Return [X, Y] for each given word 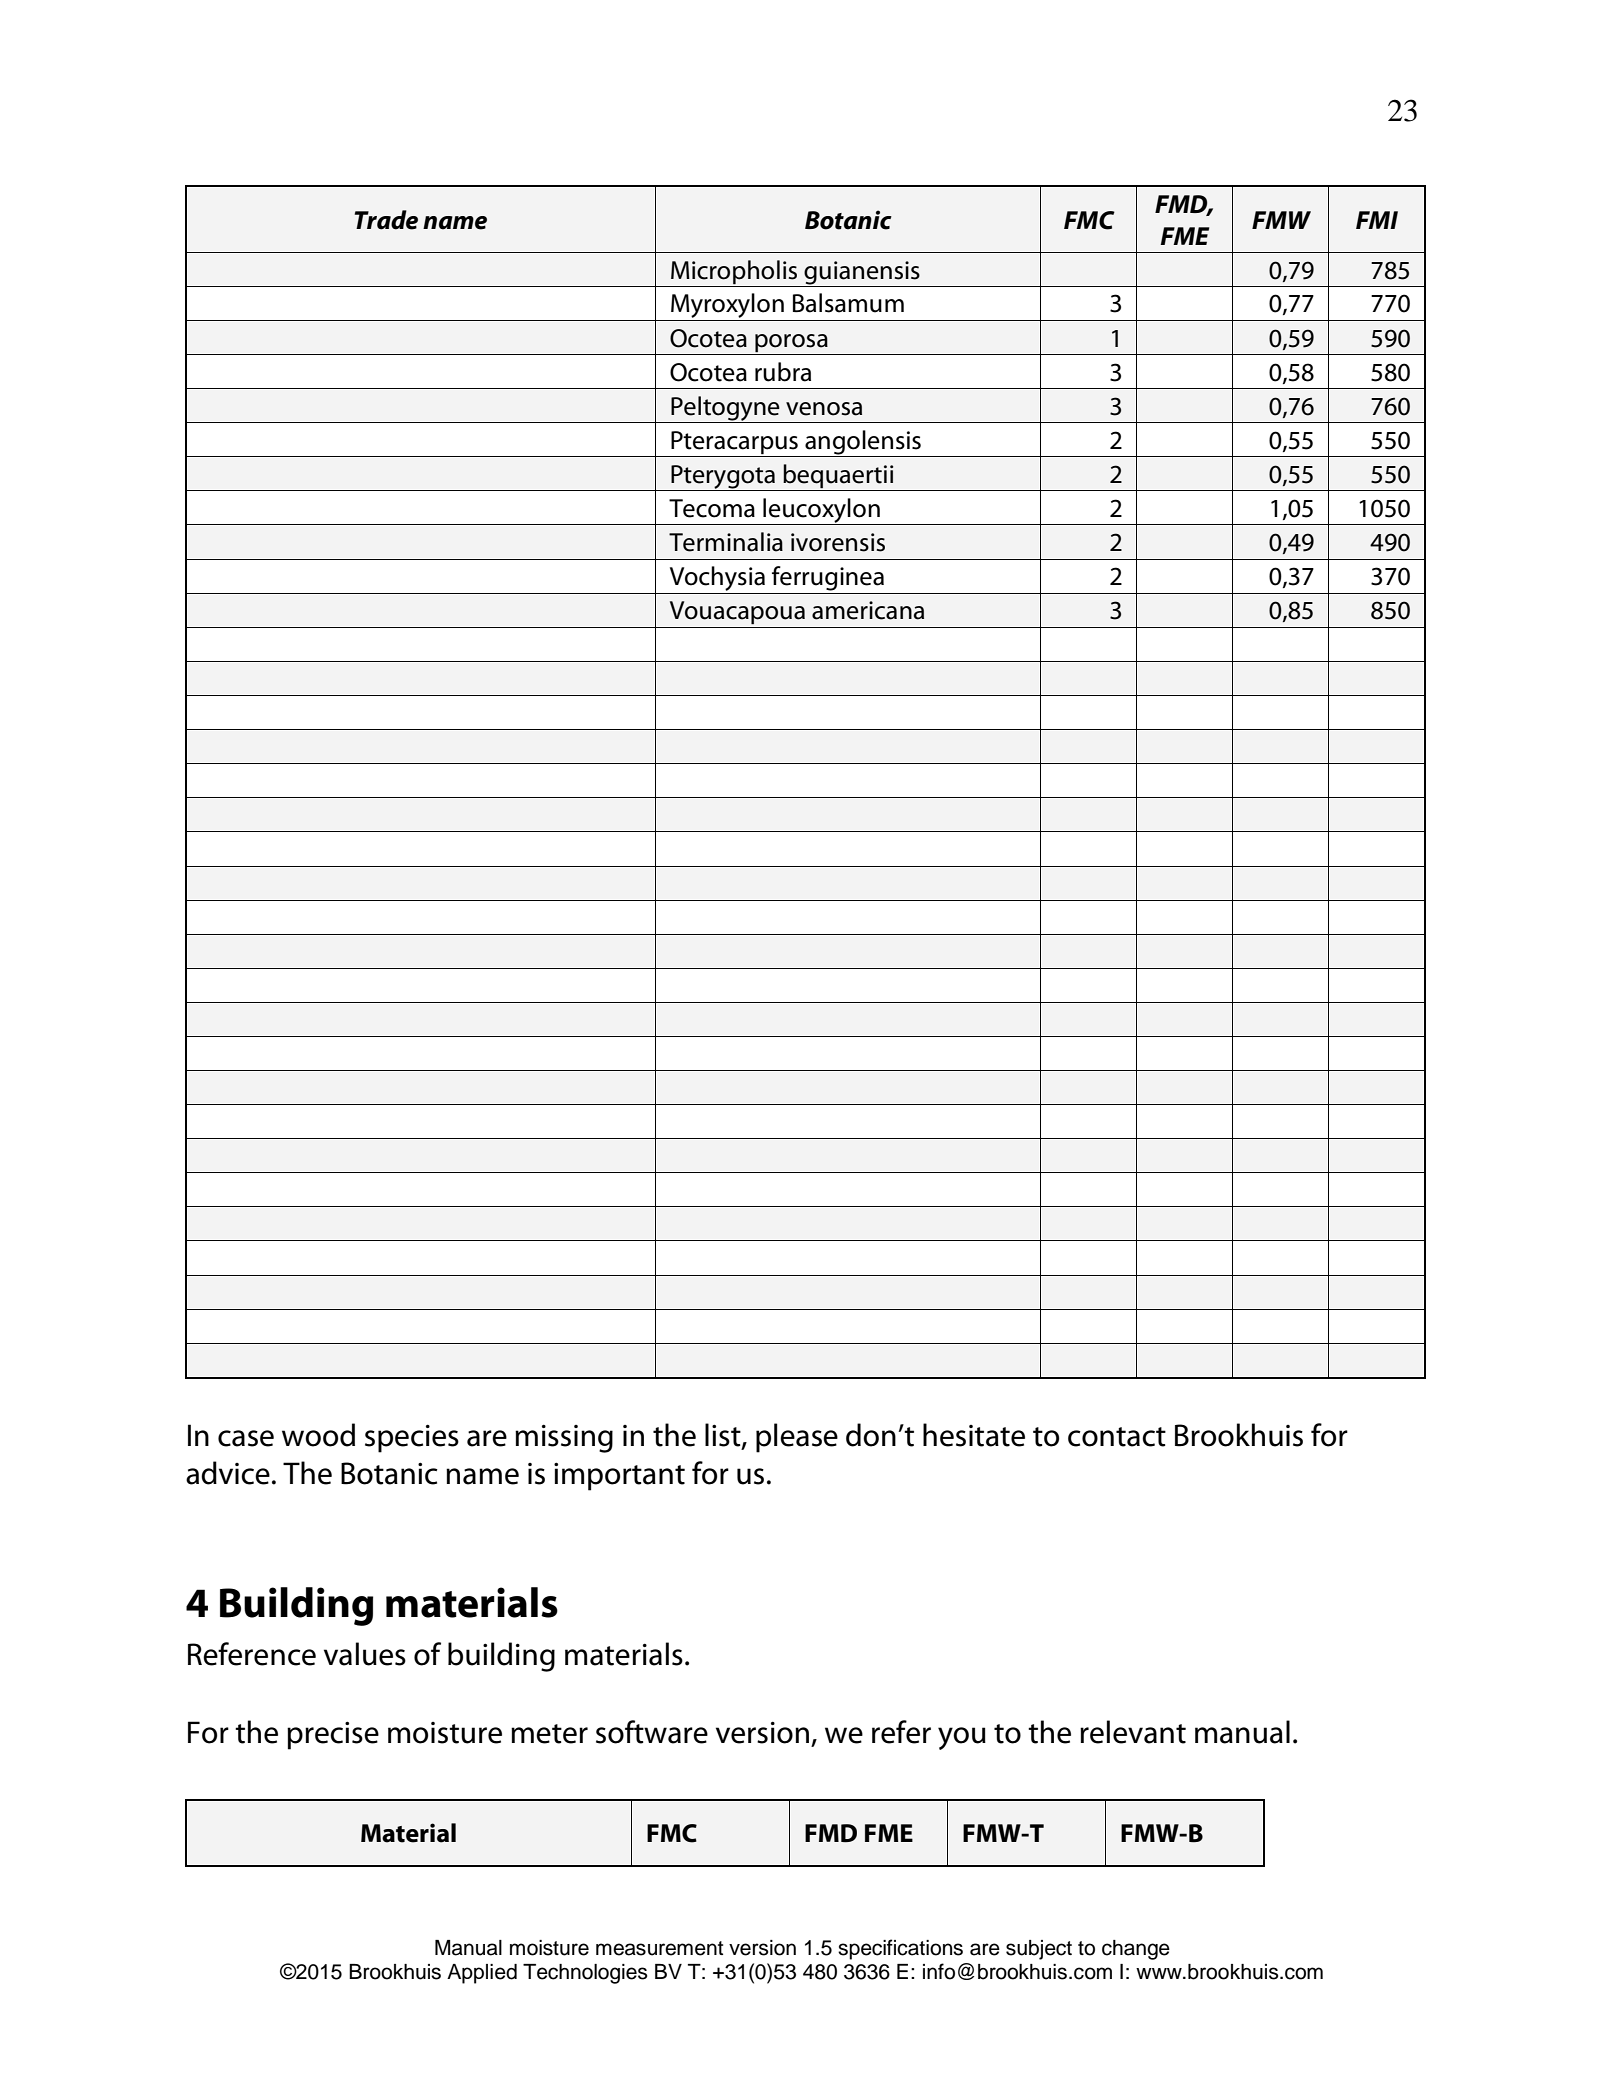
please [797, 1438]
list [724, 1436]
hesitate [974, 1435]
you [962, 1738]
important [619, 1476]
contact [1117, 1437]
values [365, 1654]
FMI [1377, 220]
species [412, 1438]
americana [868, 610]
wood [318, 1435]
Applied [482, 1974]
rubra [783, 372]
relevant [1133, 1732]
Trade [386, 220]
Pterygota [723, 478]
